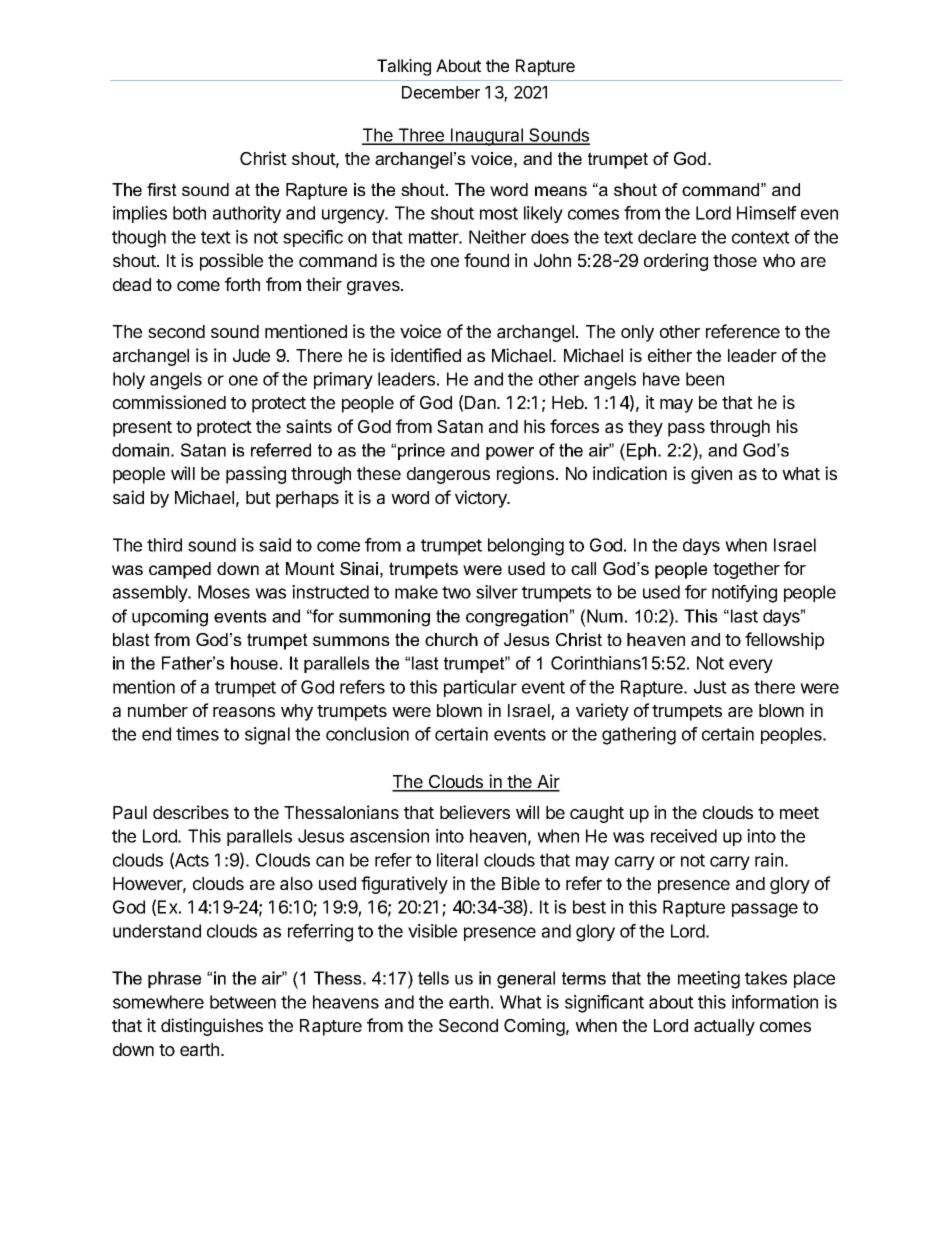  What do you see at coordinates (526, 547) in the screenshot?
I see `belonging` at bounding box center [526, 547].
